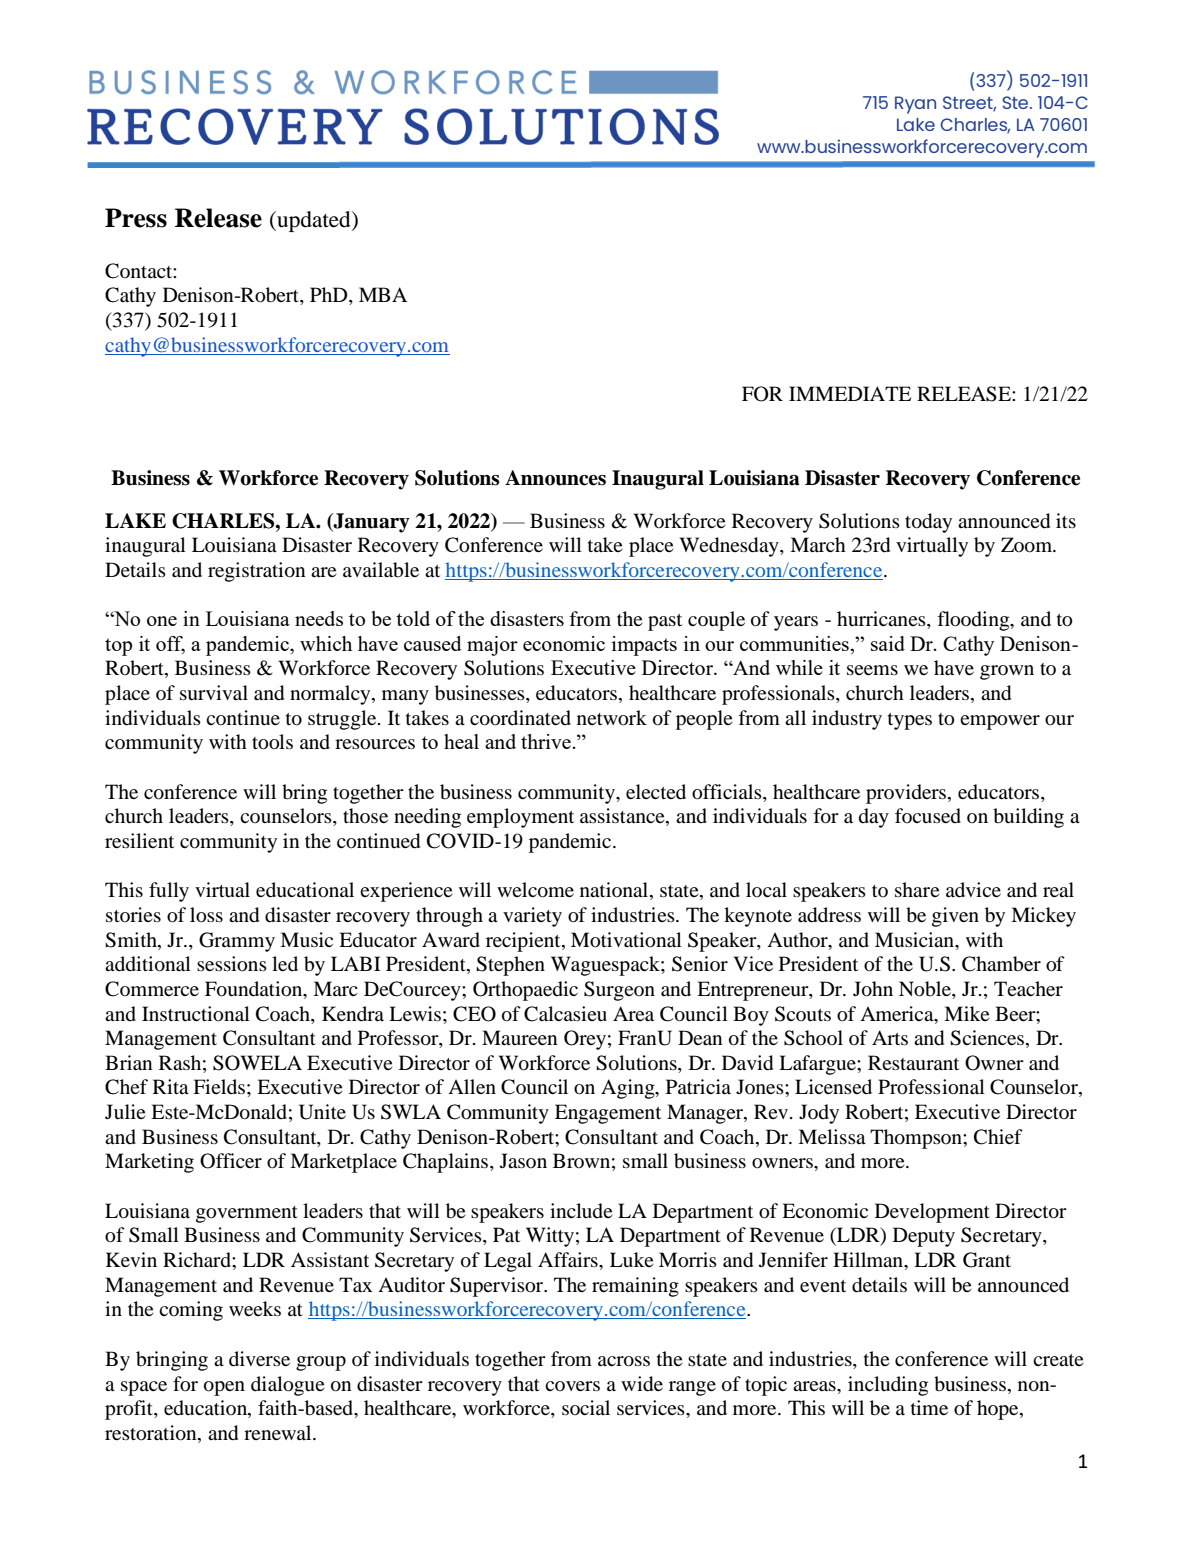 Image resolution: width=1193 pixels, height=1543 pixels. Describe the element at coordinates (907, 794) in the image. I see `providers` at that location.
